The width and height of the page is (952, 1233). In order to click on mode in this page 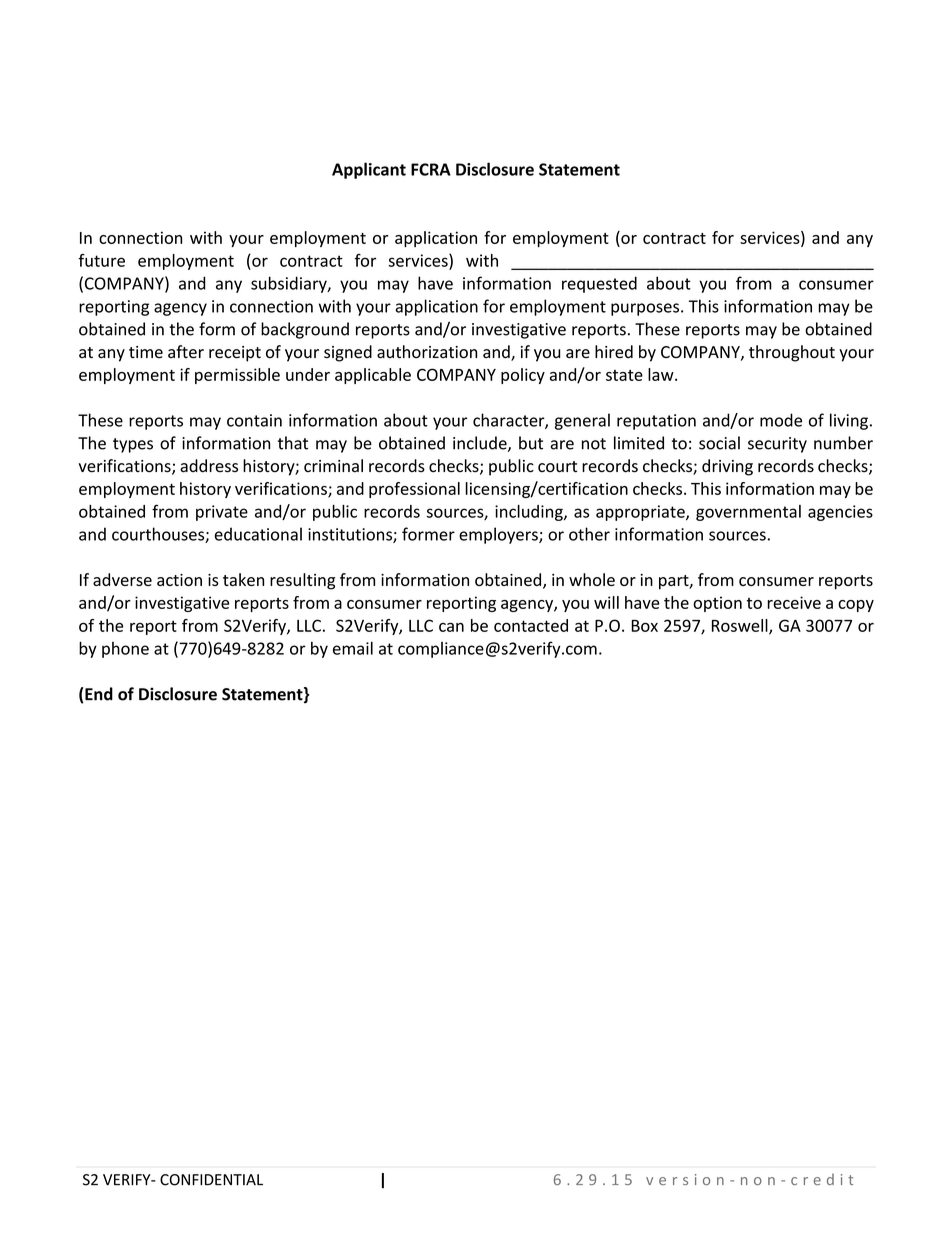, I will do `click(781, 420)`.
